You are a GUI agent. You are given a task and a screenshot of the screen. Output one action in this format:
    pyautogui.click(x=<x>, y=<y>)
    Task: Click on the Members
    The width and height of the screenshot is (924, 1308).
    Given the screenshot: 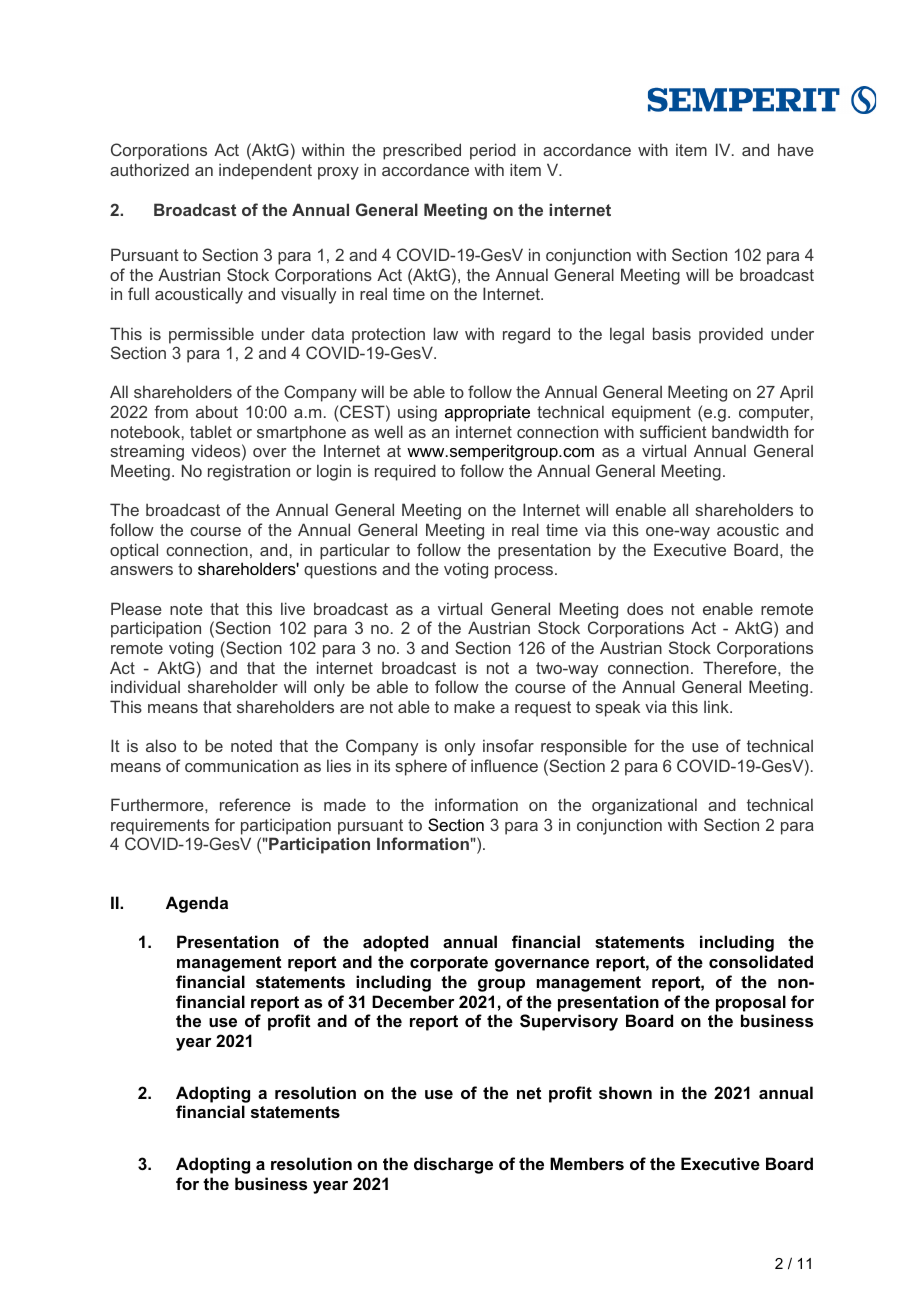 What is the action you would take?
    pyautogui.click(x=587, y=1163)
